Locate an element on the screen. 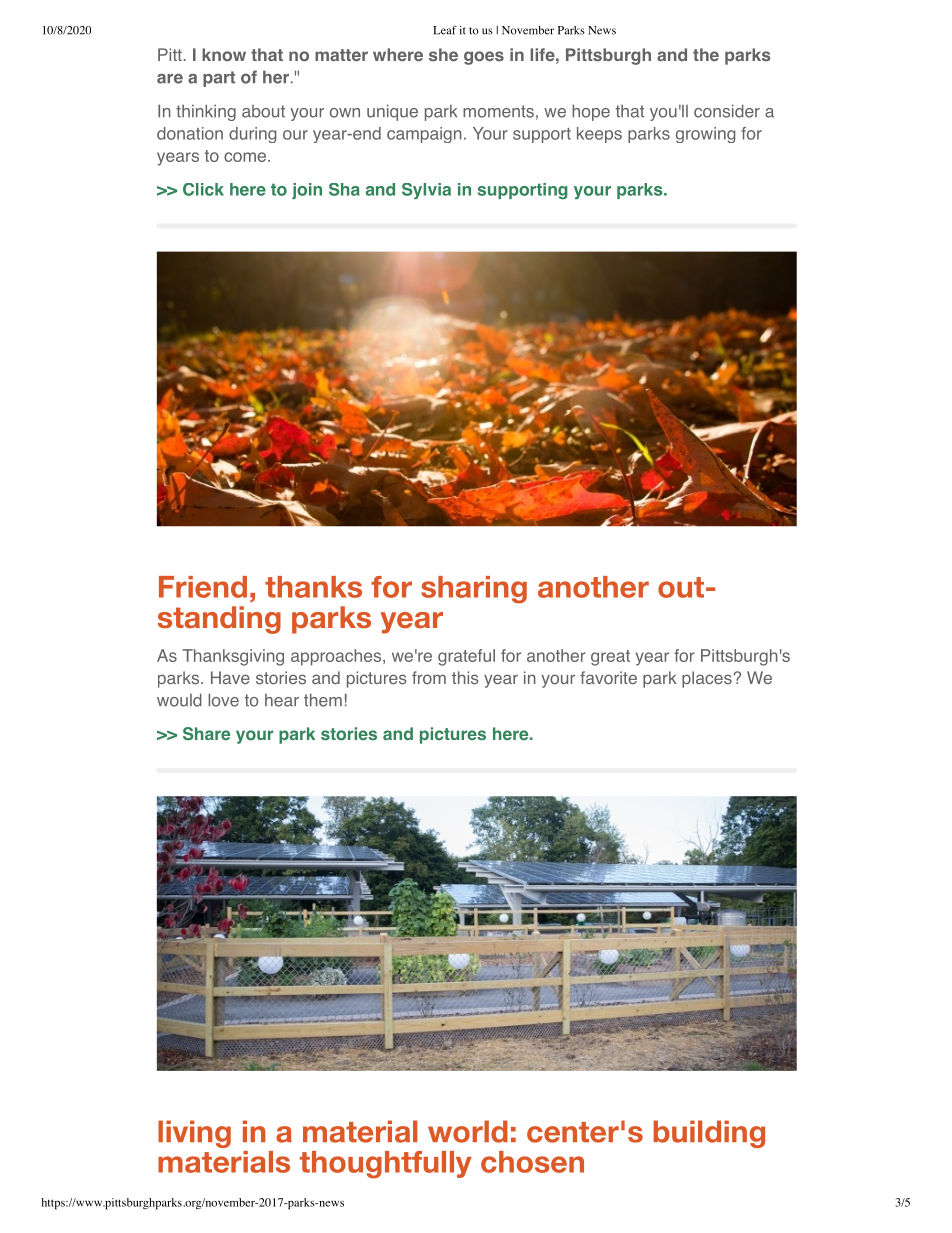 The width and height of the screenshot is (952, 1233). Share is located at coordinates (206, 734).
